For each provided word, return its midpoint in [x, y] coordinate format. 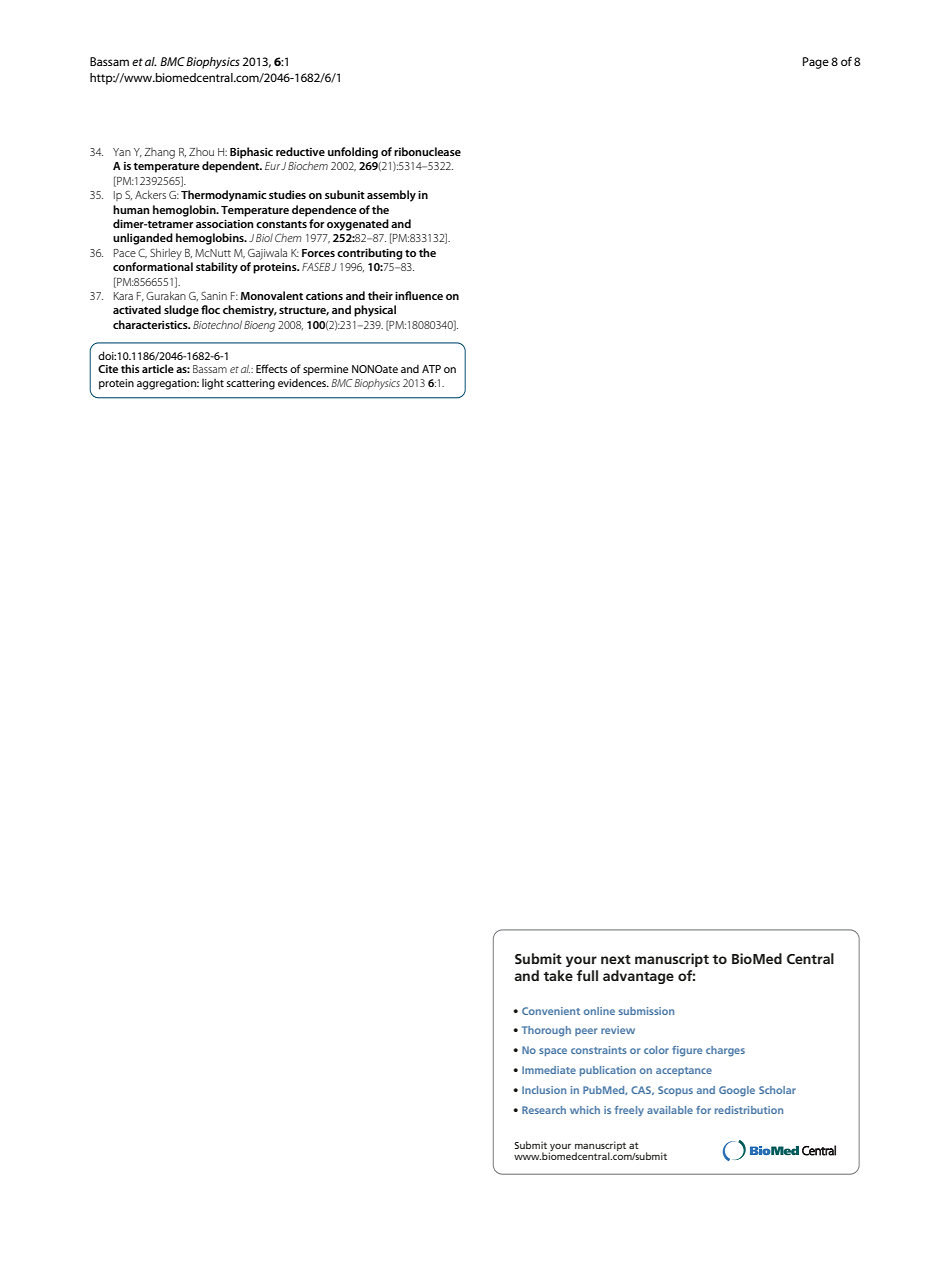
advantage [638, 977]
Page [816, 63]
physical [375, 311]
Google [737, 1091]
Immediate [549, 1070]
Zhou [201, 151]
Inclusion [544, 1090]
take [558, 975]
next [616, 959]
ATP [431, 369]
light [213, 384]
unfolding [353, 153]
